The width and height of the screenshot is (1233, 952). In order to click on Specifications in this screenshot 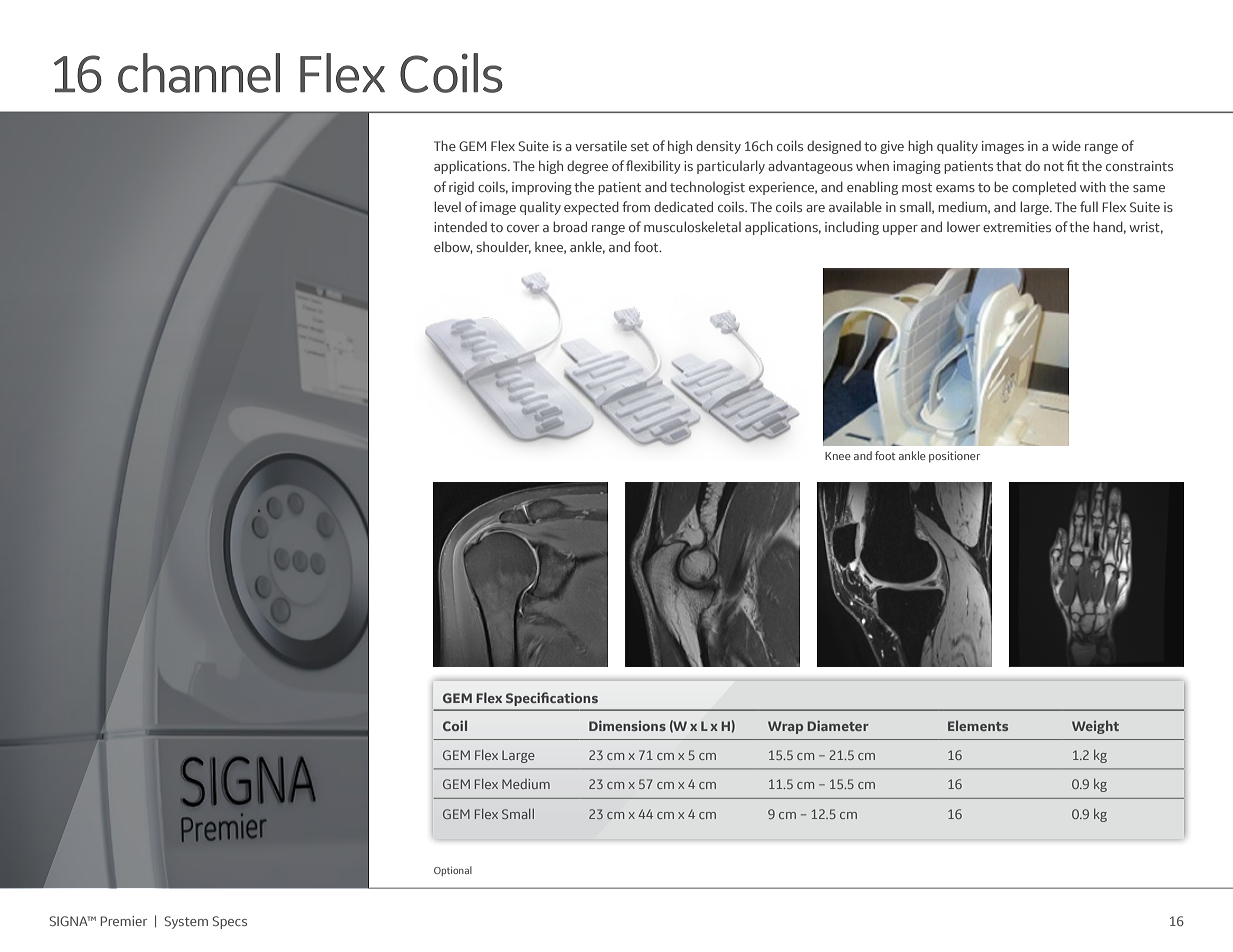, I will do `click(552, 699)`.
